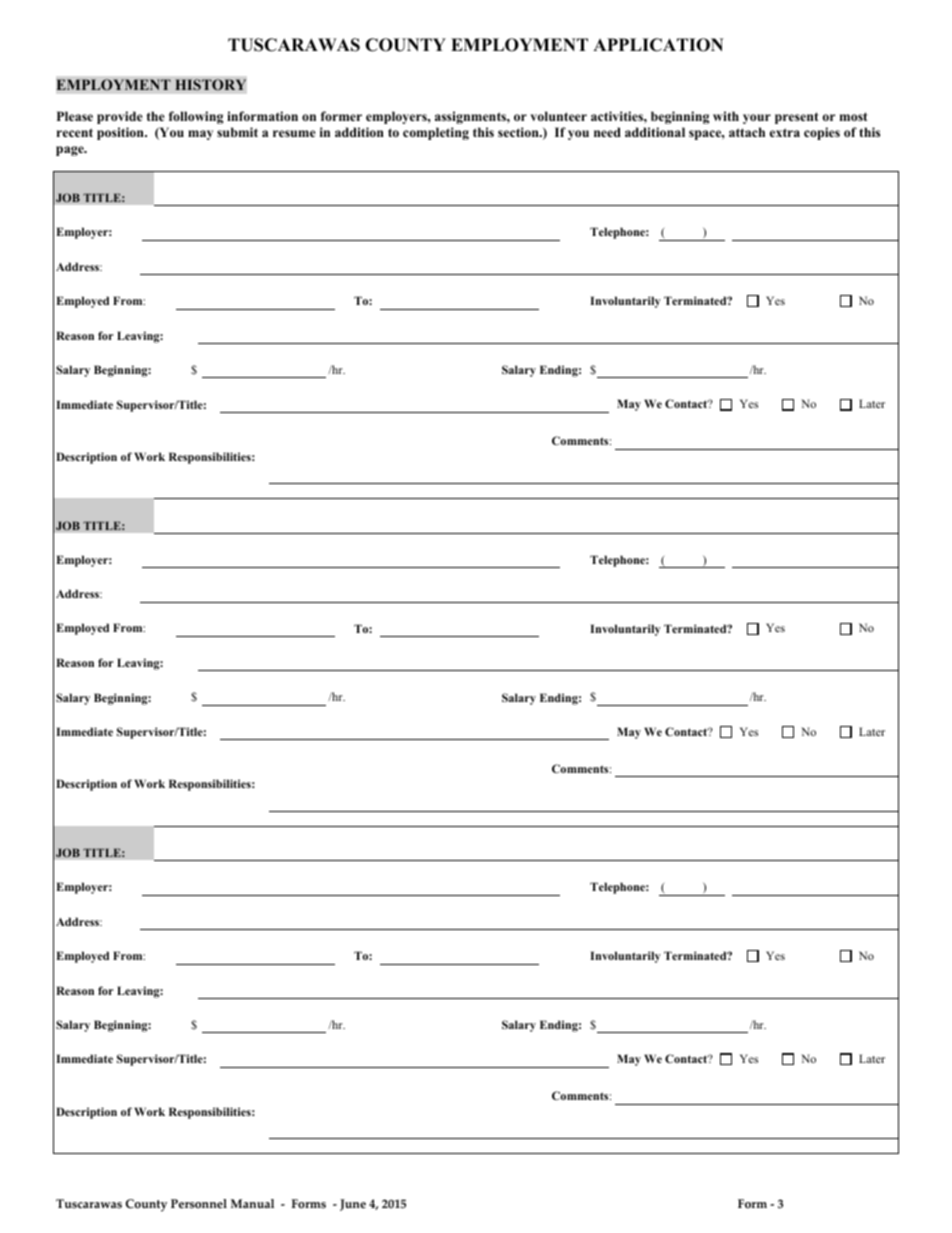  What do you see at coordinates (436, 133) in the page?
I see `completing` at bounding box center [436, 133].
